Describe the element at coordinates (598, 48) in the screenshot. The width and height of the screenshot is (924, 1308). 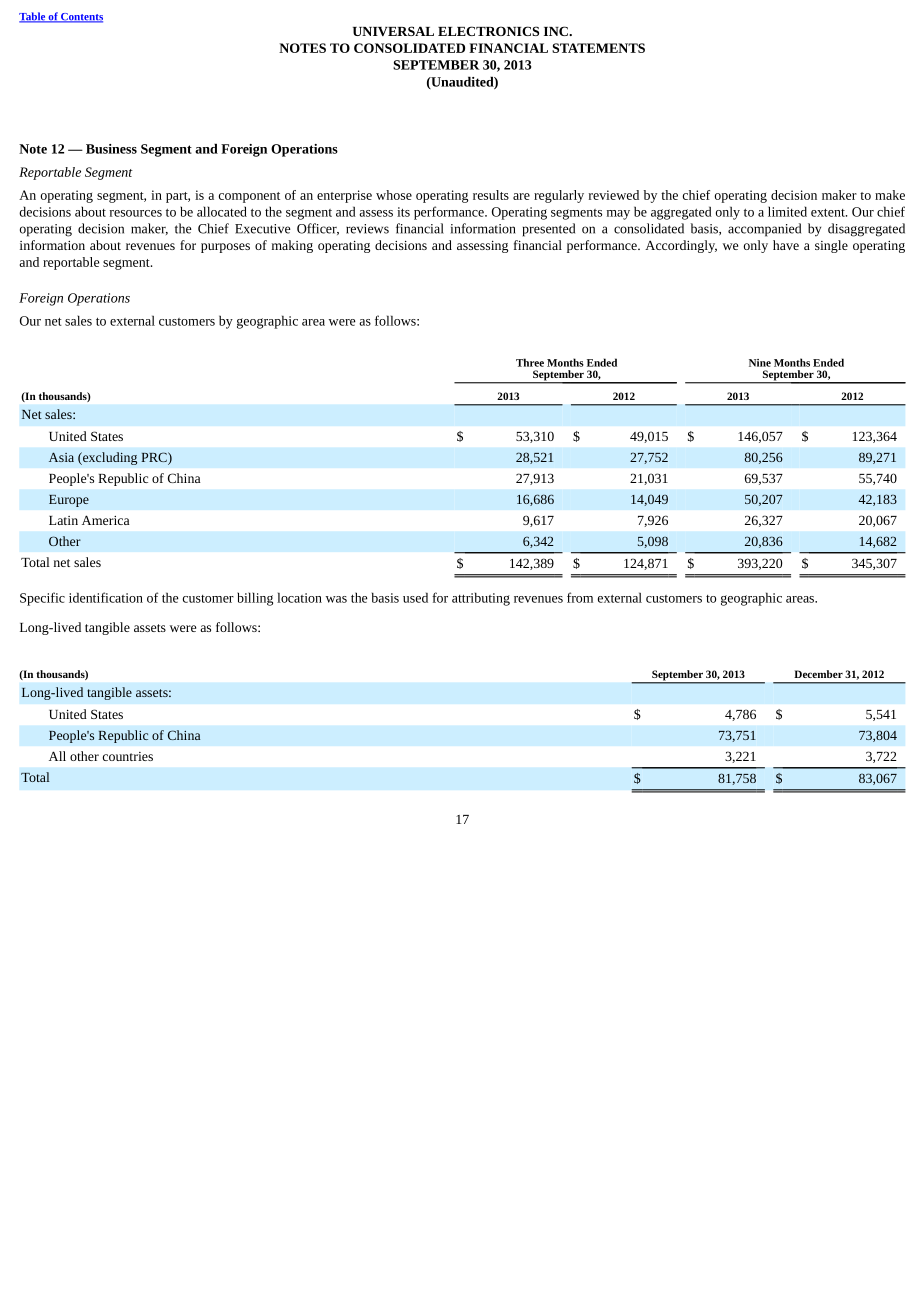
I see `STATEMENTS` at that location.
